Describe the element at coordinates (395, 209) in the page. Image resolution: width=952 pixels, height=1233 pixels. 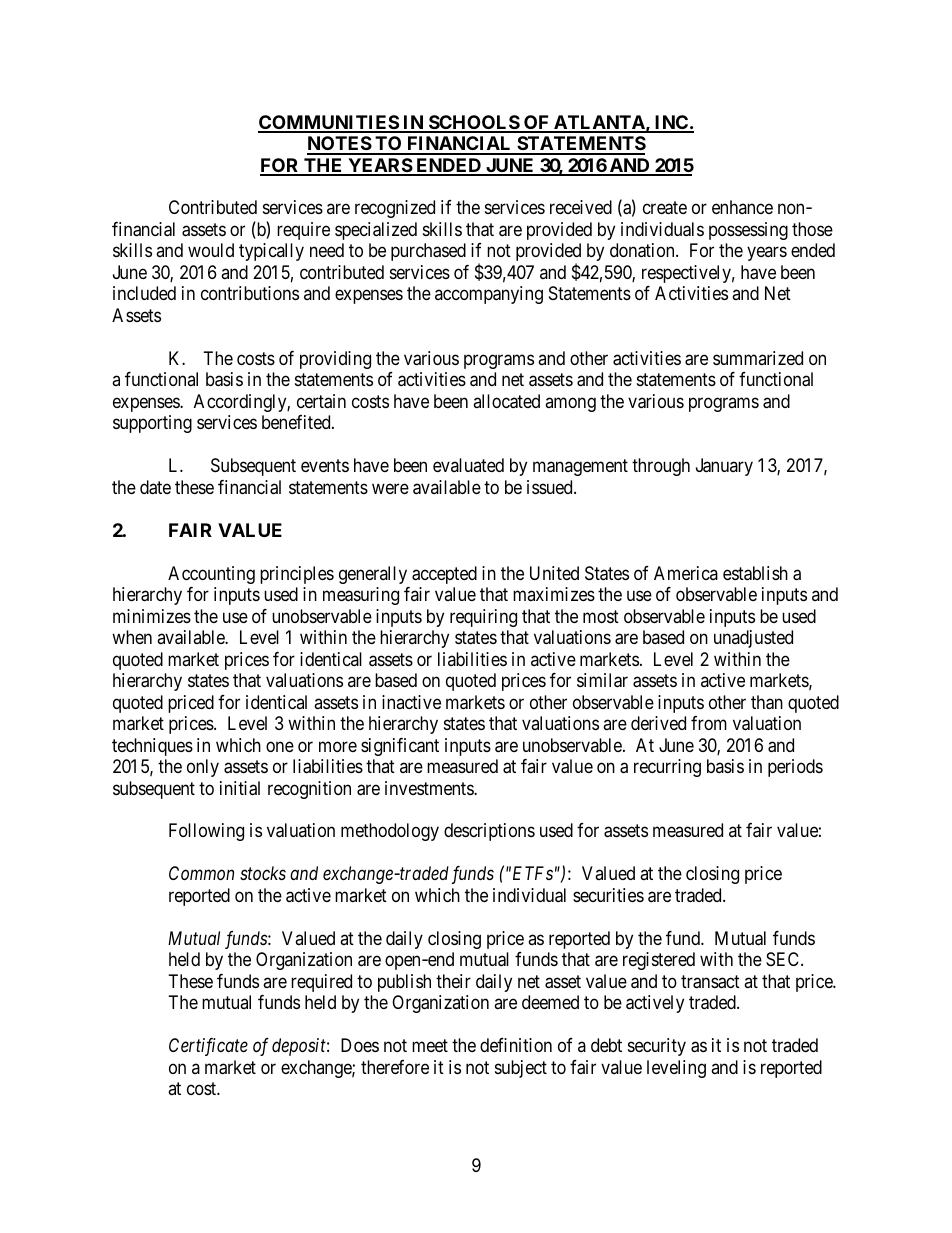
I see `recognized` at that location.
